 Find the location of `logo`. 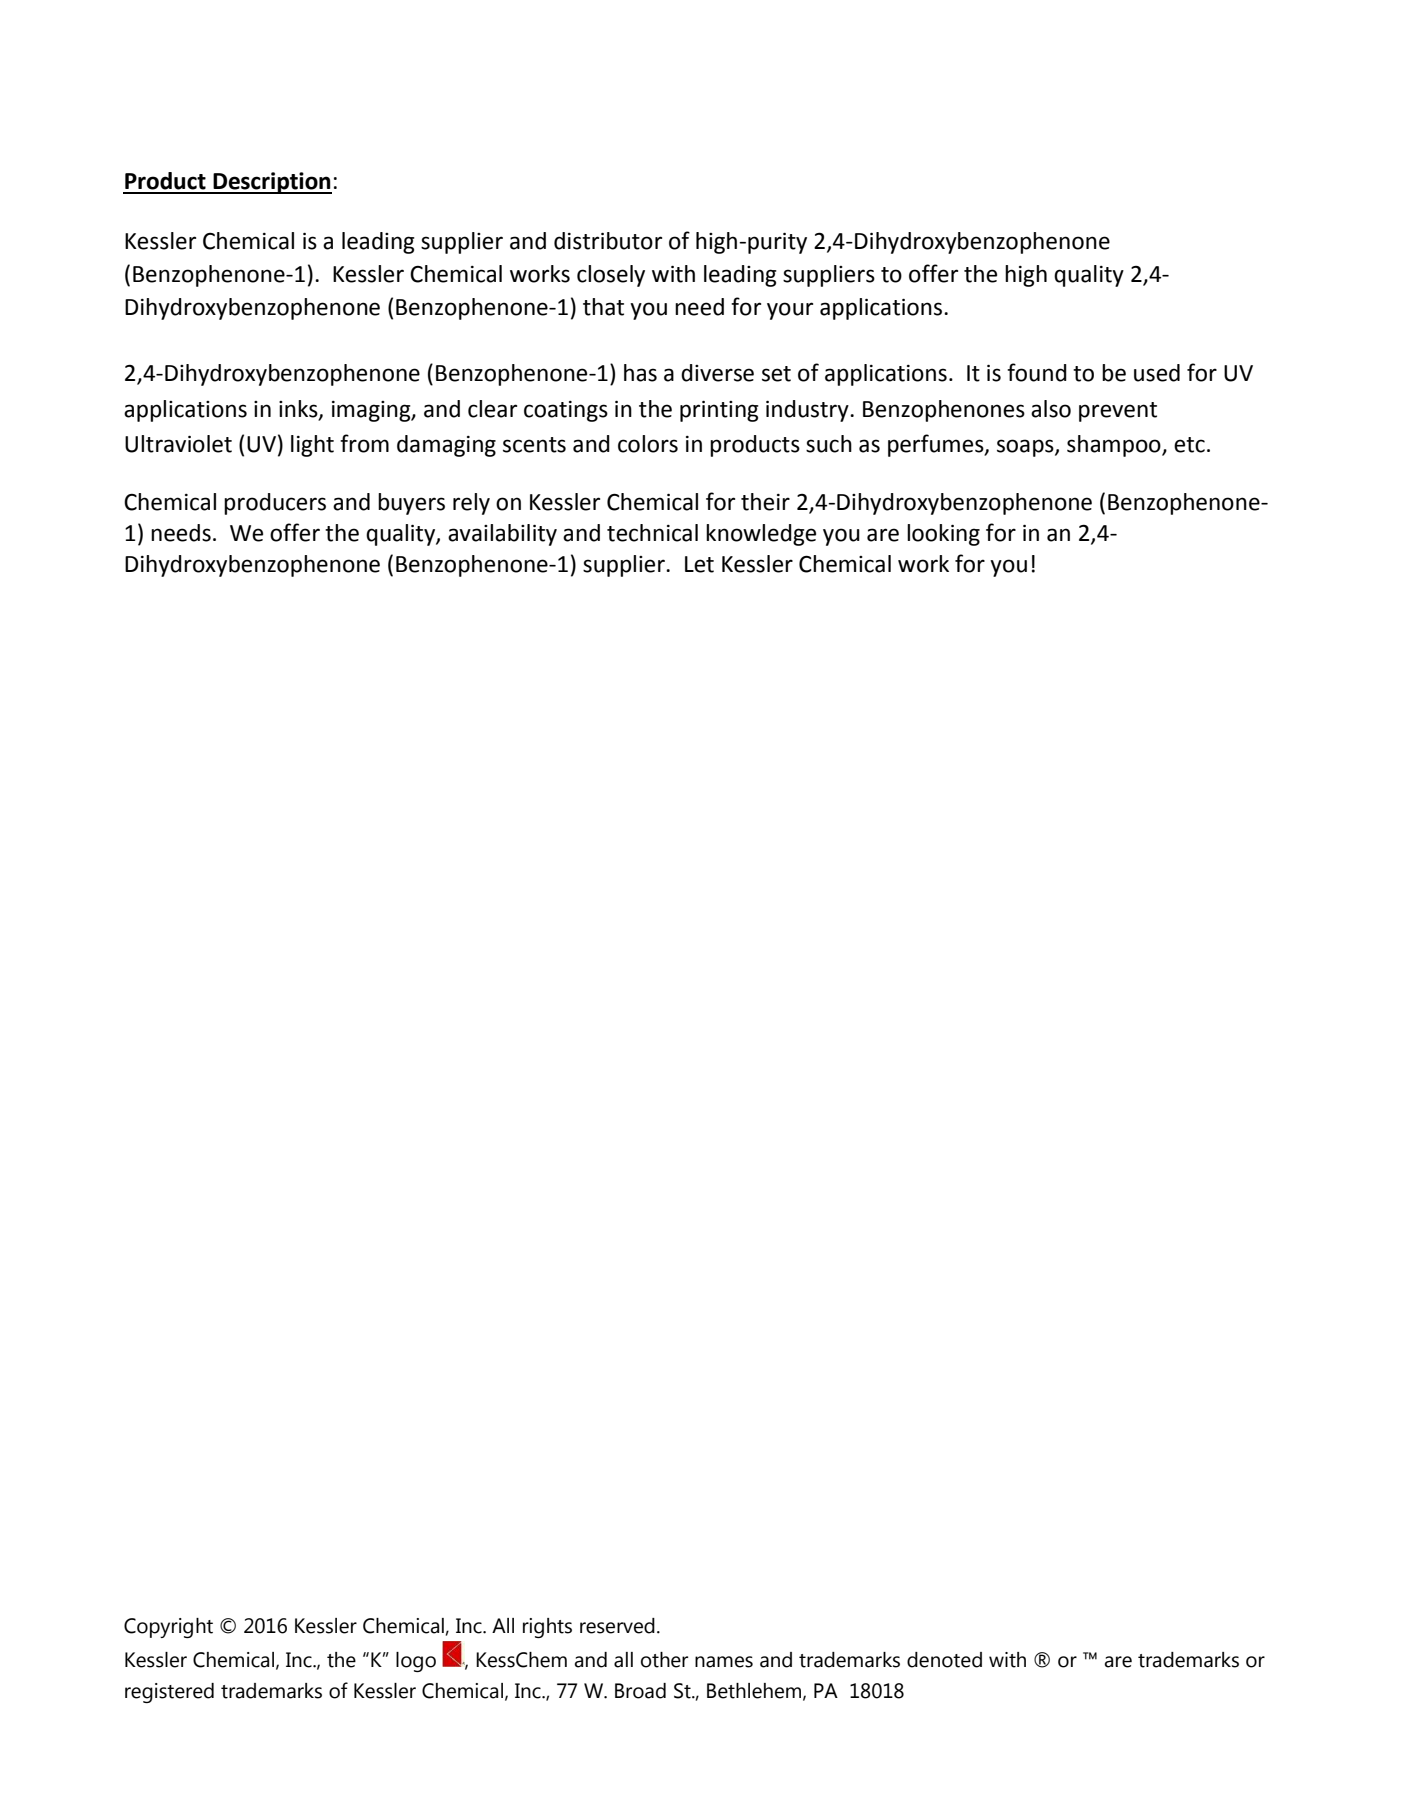

logo is located at coordinates (416, 1662).
